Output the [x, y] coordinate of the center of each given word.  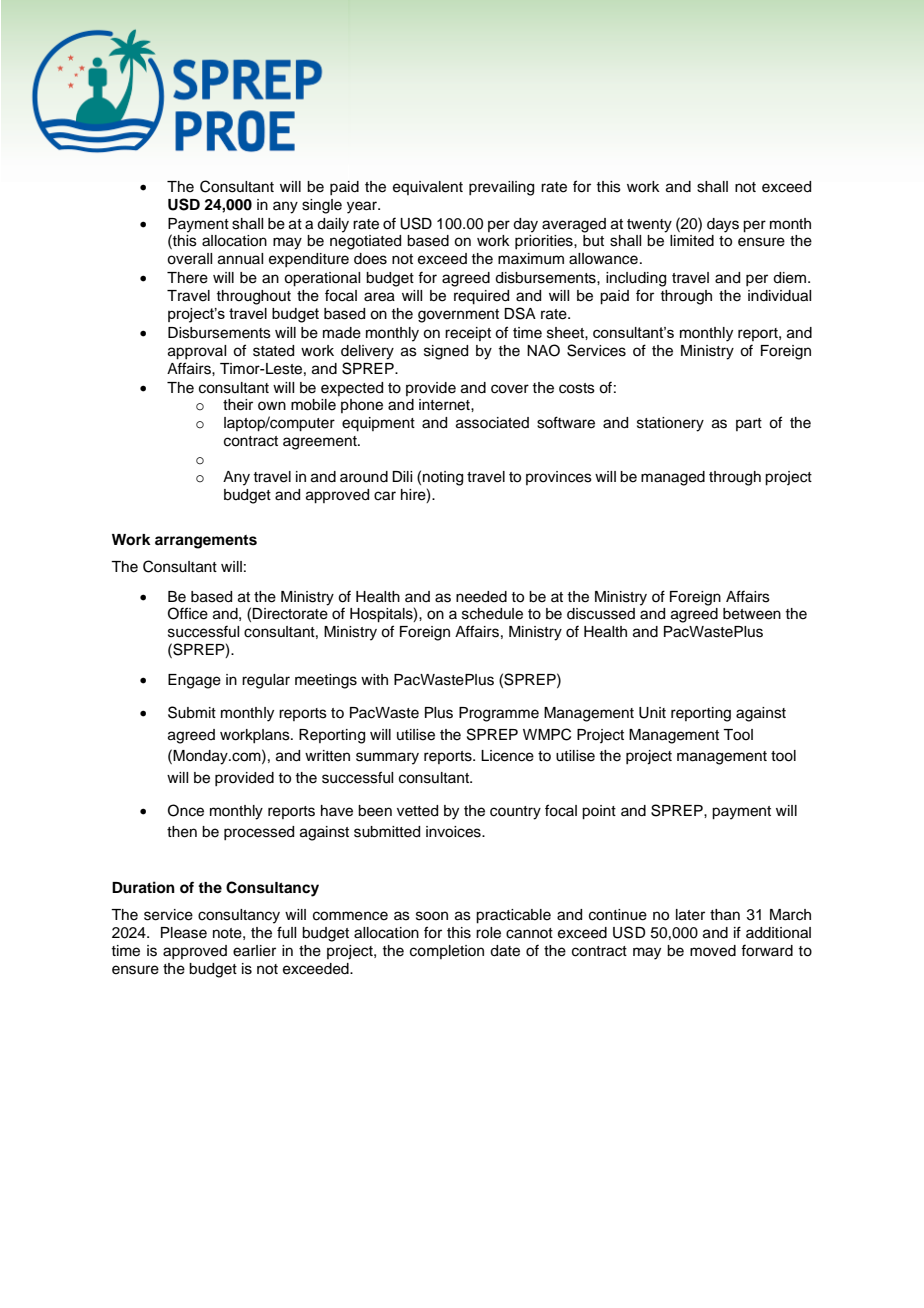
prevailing [501, 188]
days [723, 225]
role [488, 933]
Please [184, 933]
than [725, 915]
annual [240, 259]
